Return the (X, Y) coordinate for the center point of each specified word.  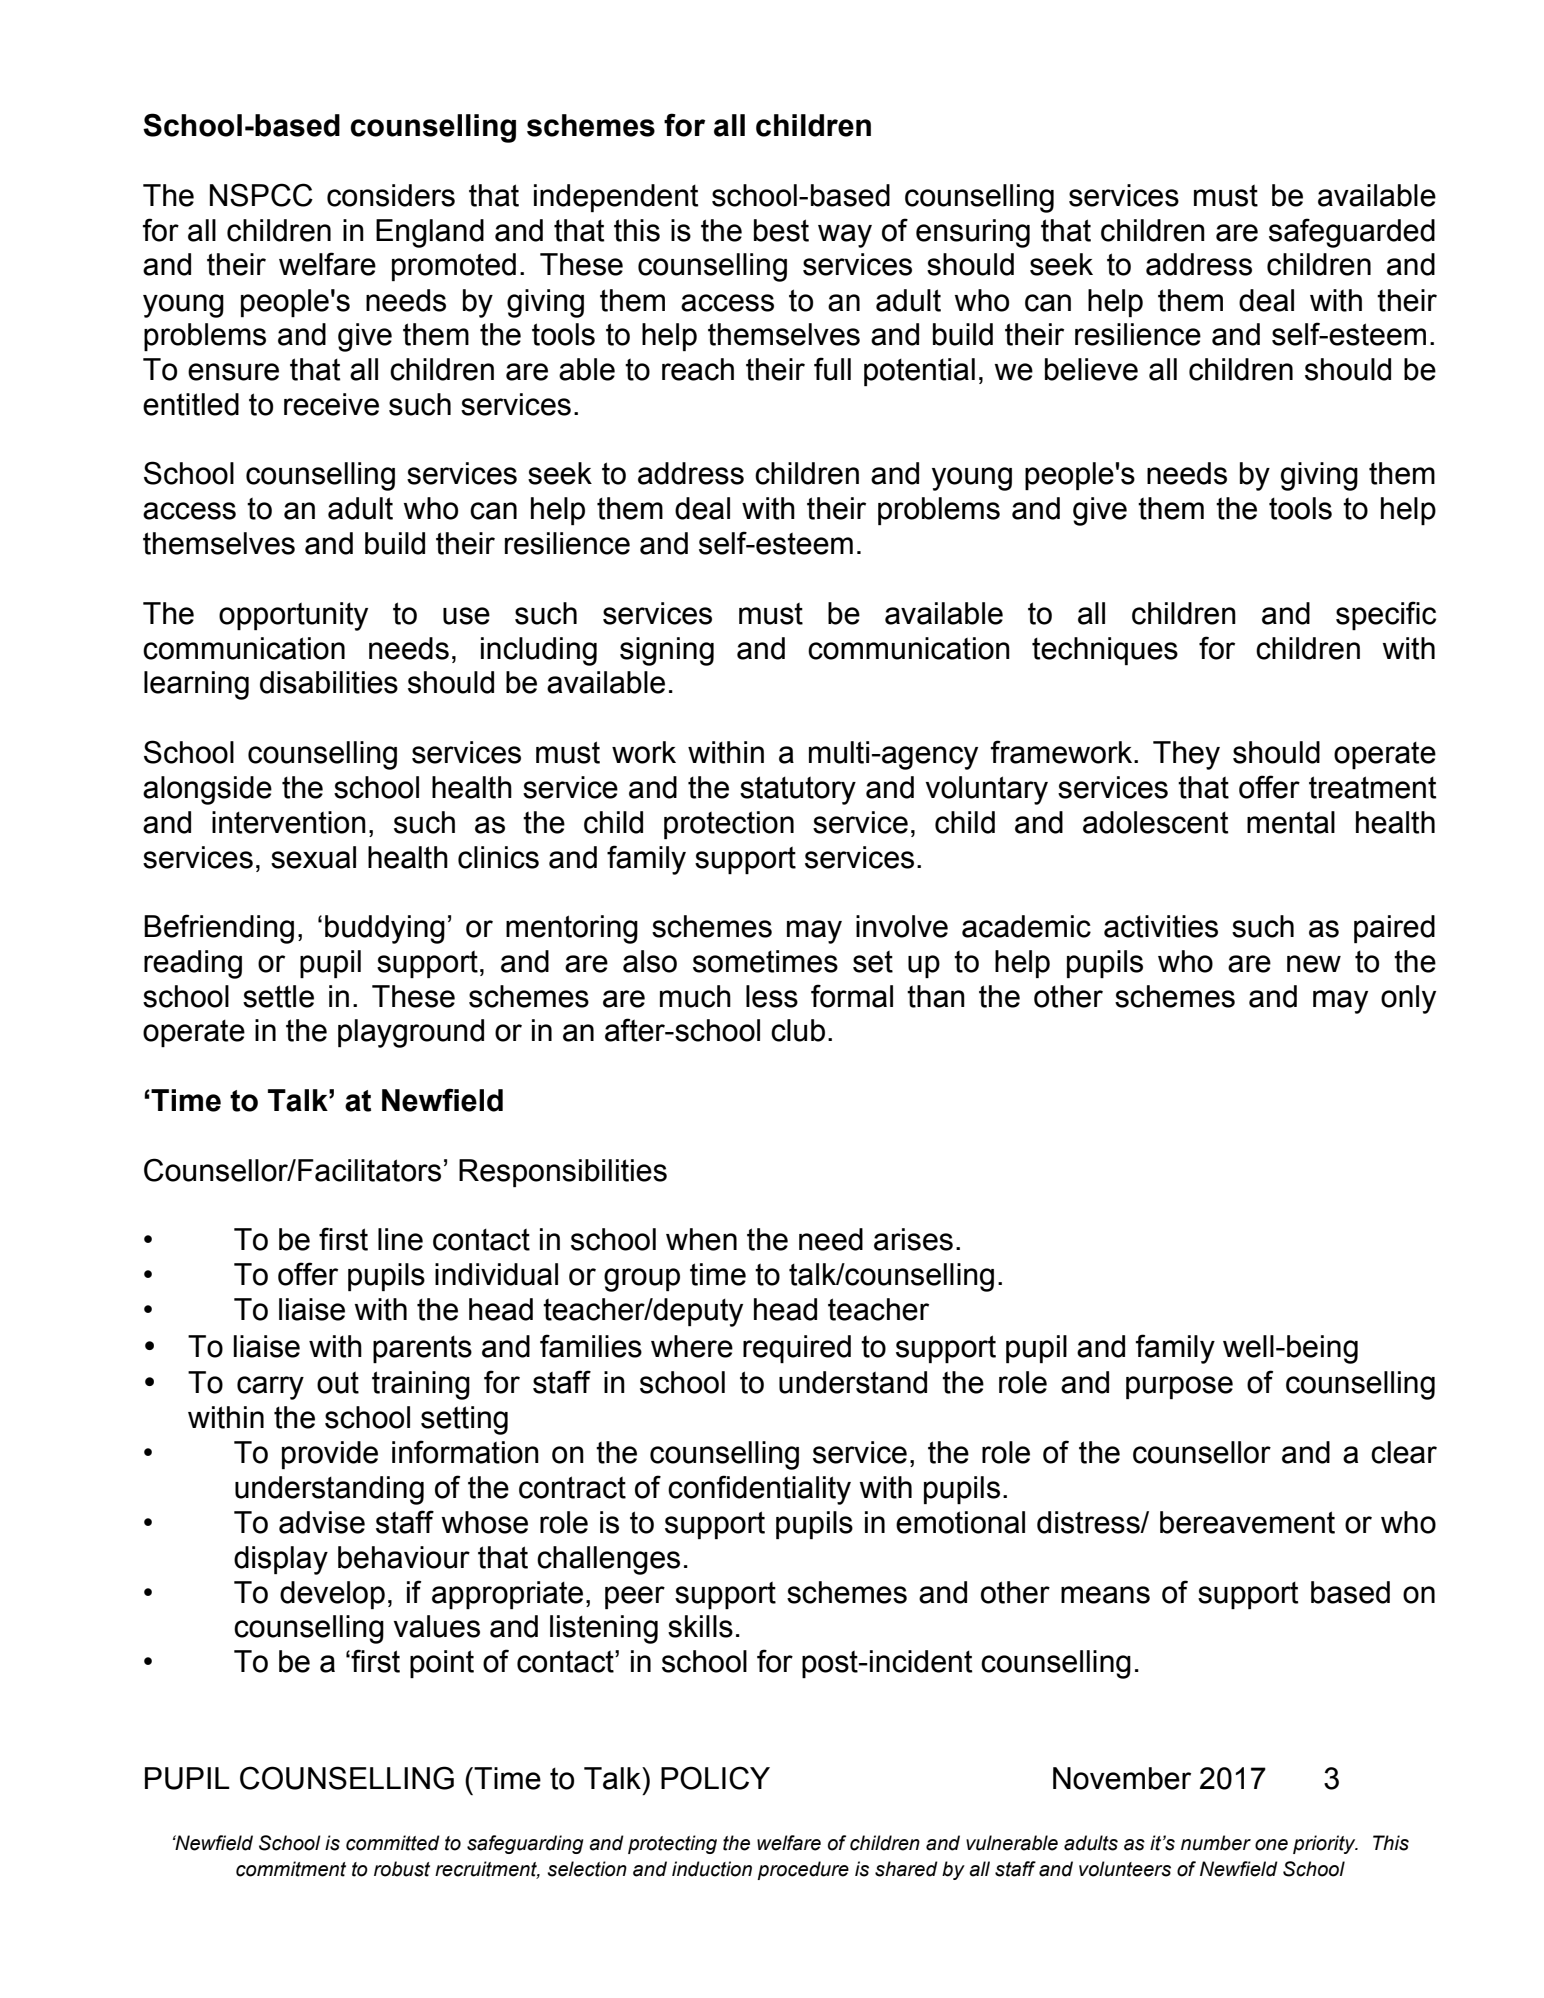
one (1271, 1845)
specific (1386, 615)
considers (391, 195)
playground (411, 1033)
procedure (803, 1870)
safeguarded (1352, 233)
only (1408, 999)
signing (667, 651)
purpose (1179, 1387)
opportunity (293, 616)
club (798, 1030)
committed (393, 1843)
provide (330, 1455)
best (781, 230)
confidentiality (759, 1490)
